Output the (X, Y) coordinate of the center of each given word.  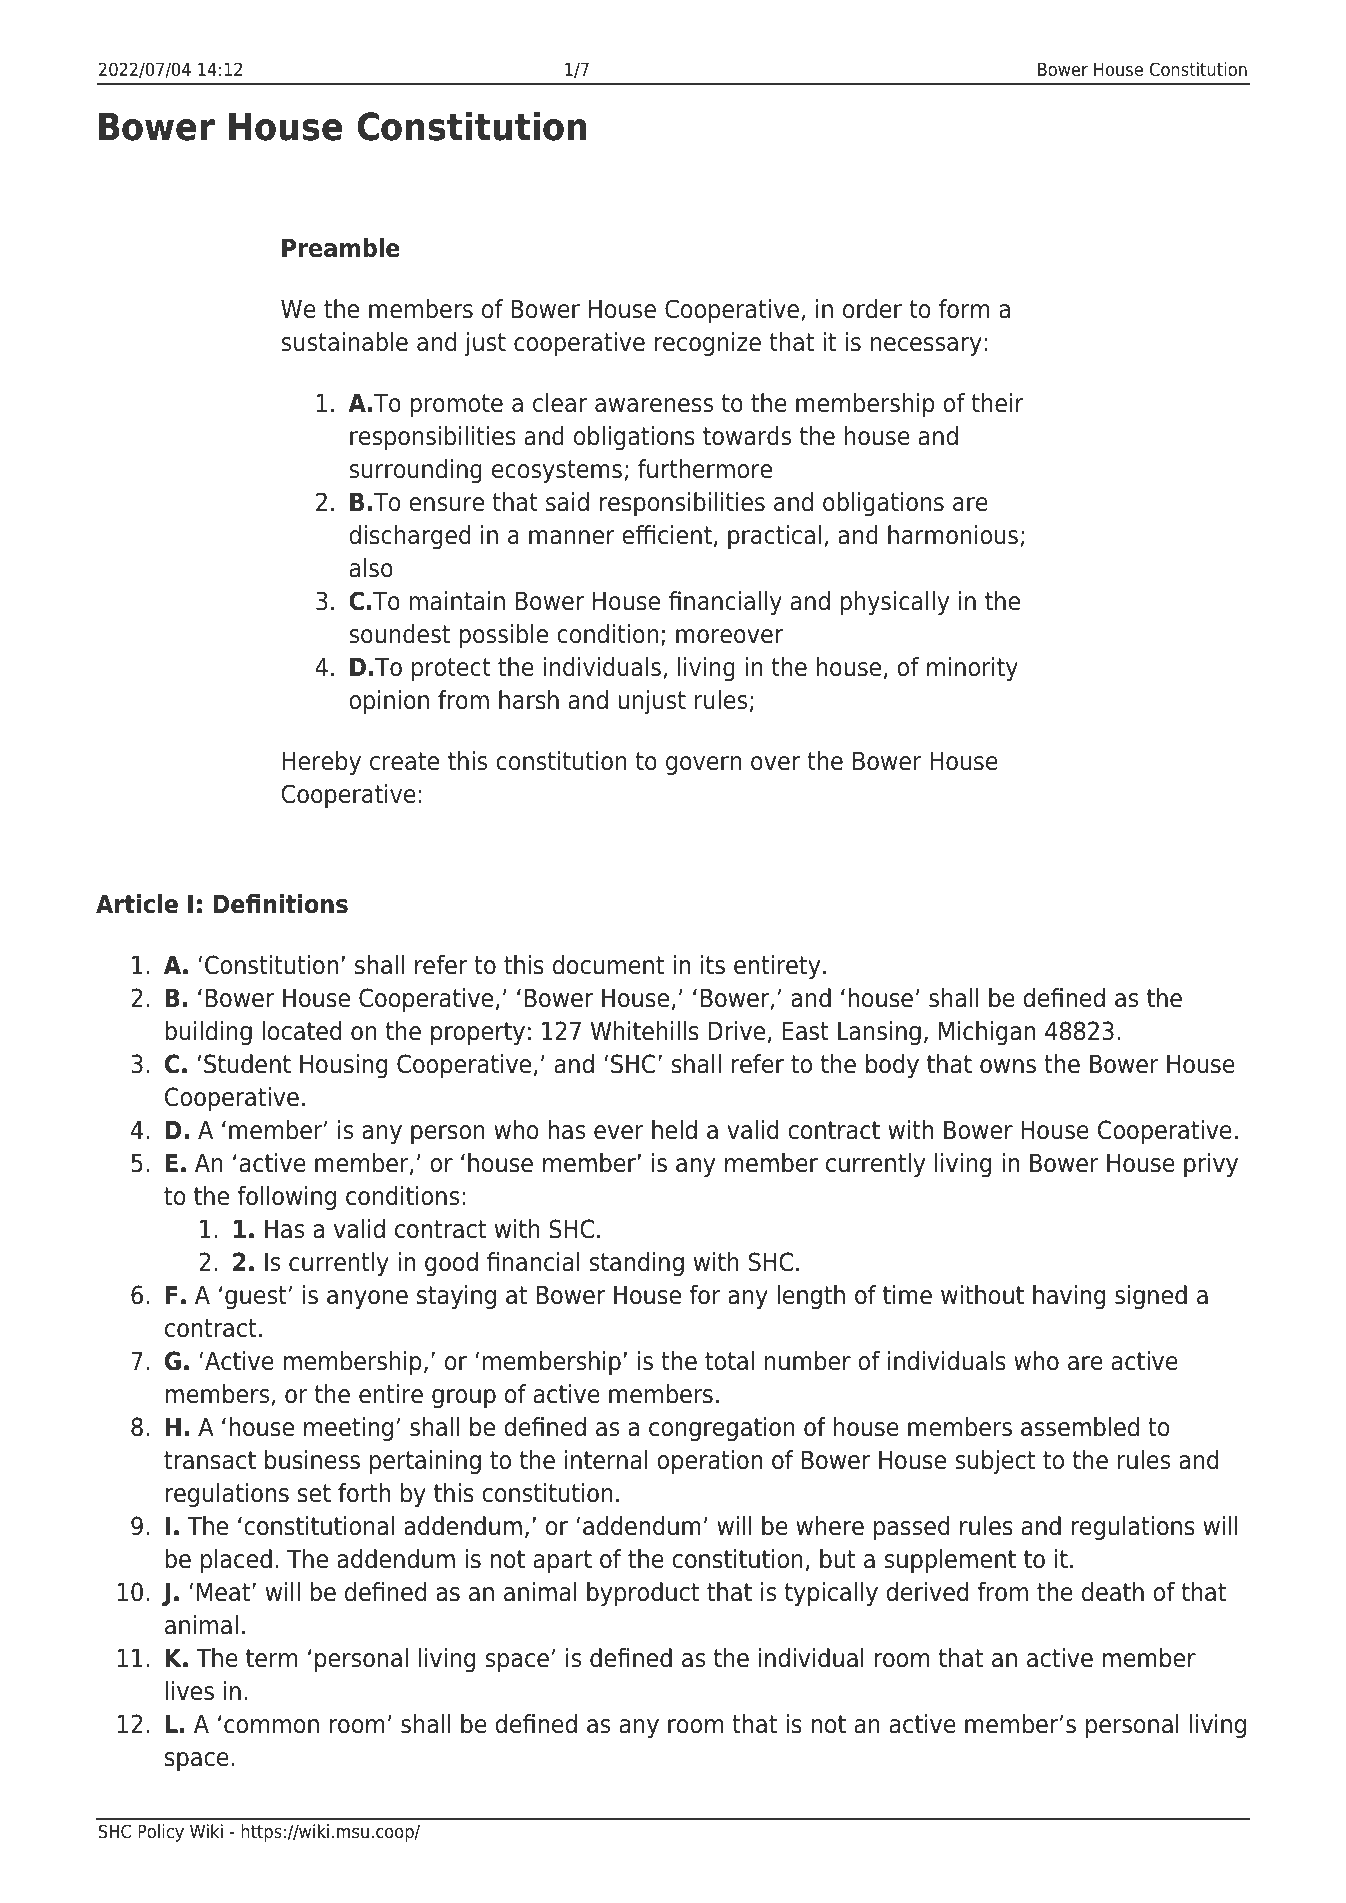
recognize (708, 344)
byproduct (643, 1594)
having (1069, 1297)
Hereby (321, 763)
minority (972, 669)
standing (636, 1264)
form (964, 309)
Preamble (341, 248)
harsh (529, 700)
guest (256, 1297)
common (271, 1726)
